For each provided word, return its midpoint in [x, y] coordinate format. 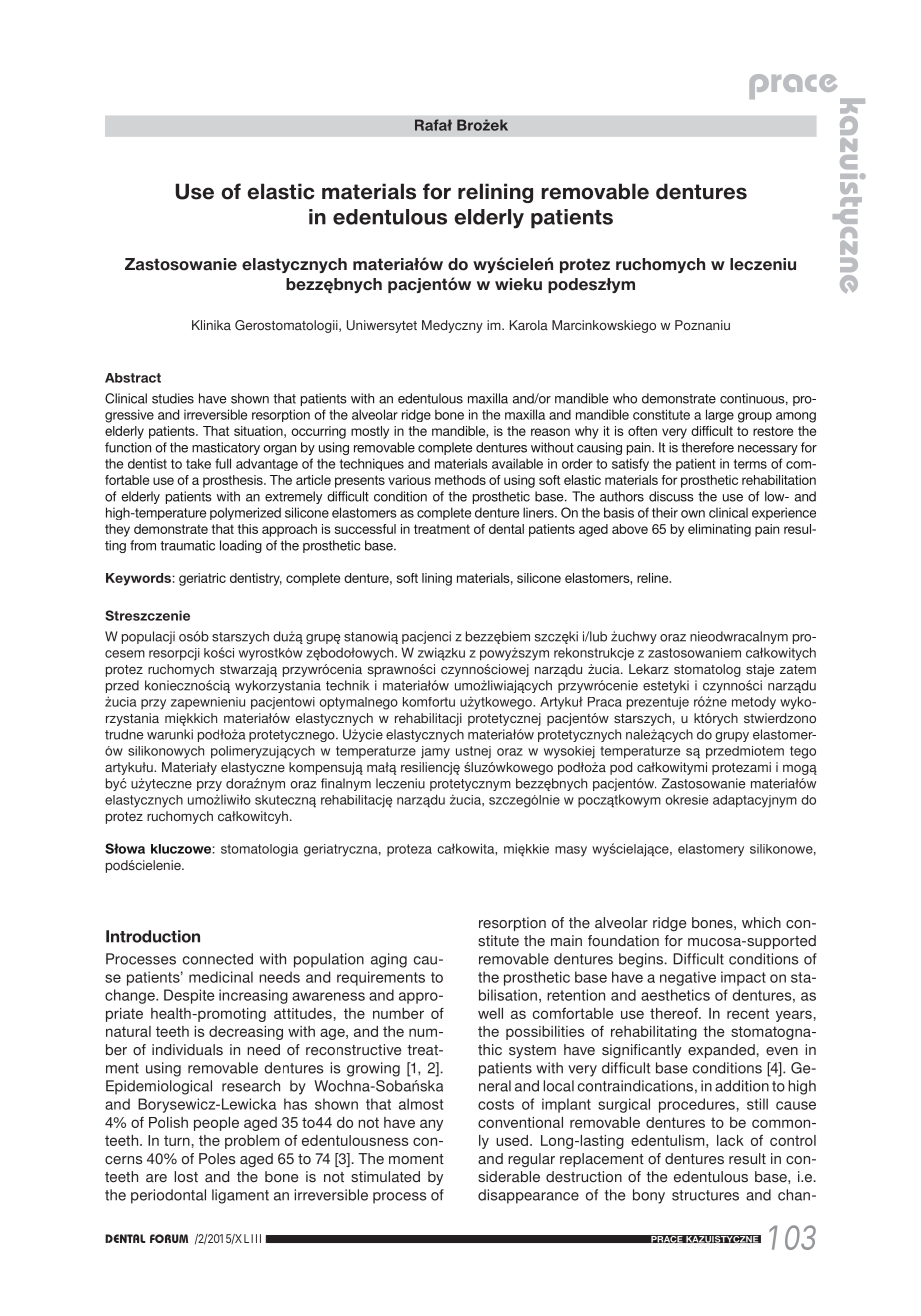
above [630, 529]
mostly [370, 432]
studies [173, 398]
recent [748, 1013]
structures [705, 1195]
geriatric [202, 579]
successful [365, 529]
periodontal [168, 1196]
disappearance [528, 1196]
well [490, 1013]
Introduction [153, 936]
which [761, 922]
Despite [189, 996]
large [720, 416]
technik [347, 685]
